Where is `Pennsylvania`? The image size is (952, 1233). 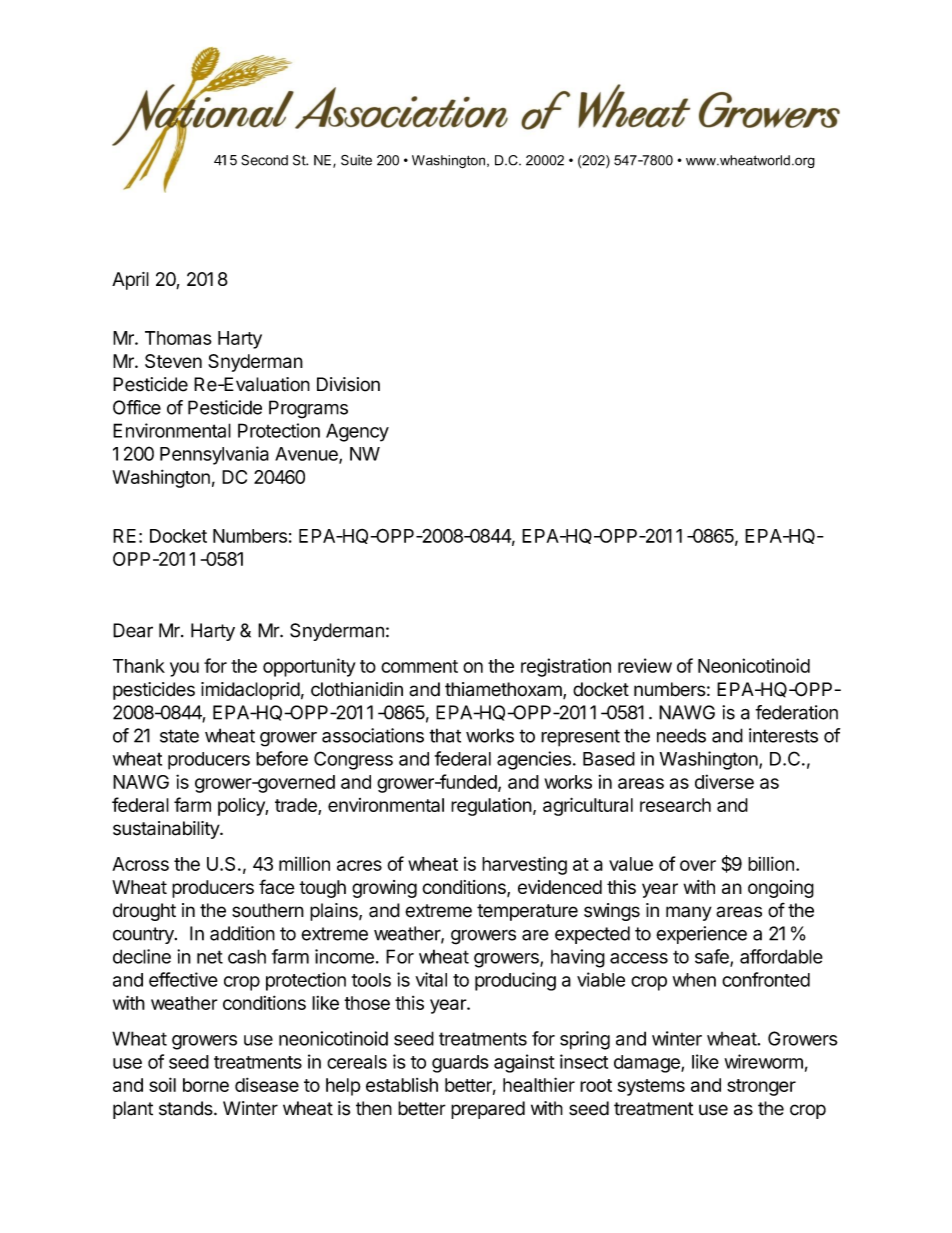 Pennsylvania is located at coordinates (214, 455).
